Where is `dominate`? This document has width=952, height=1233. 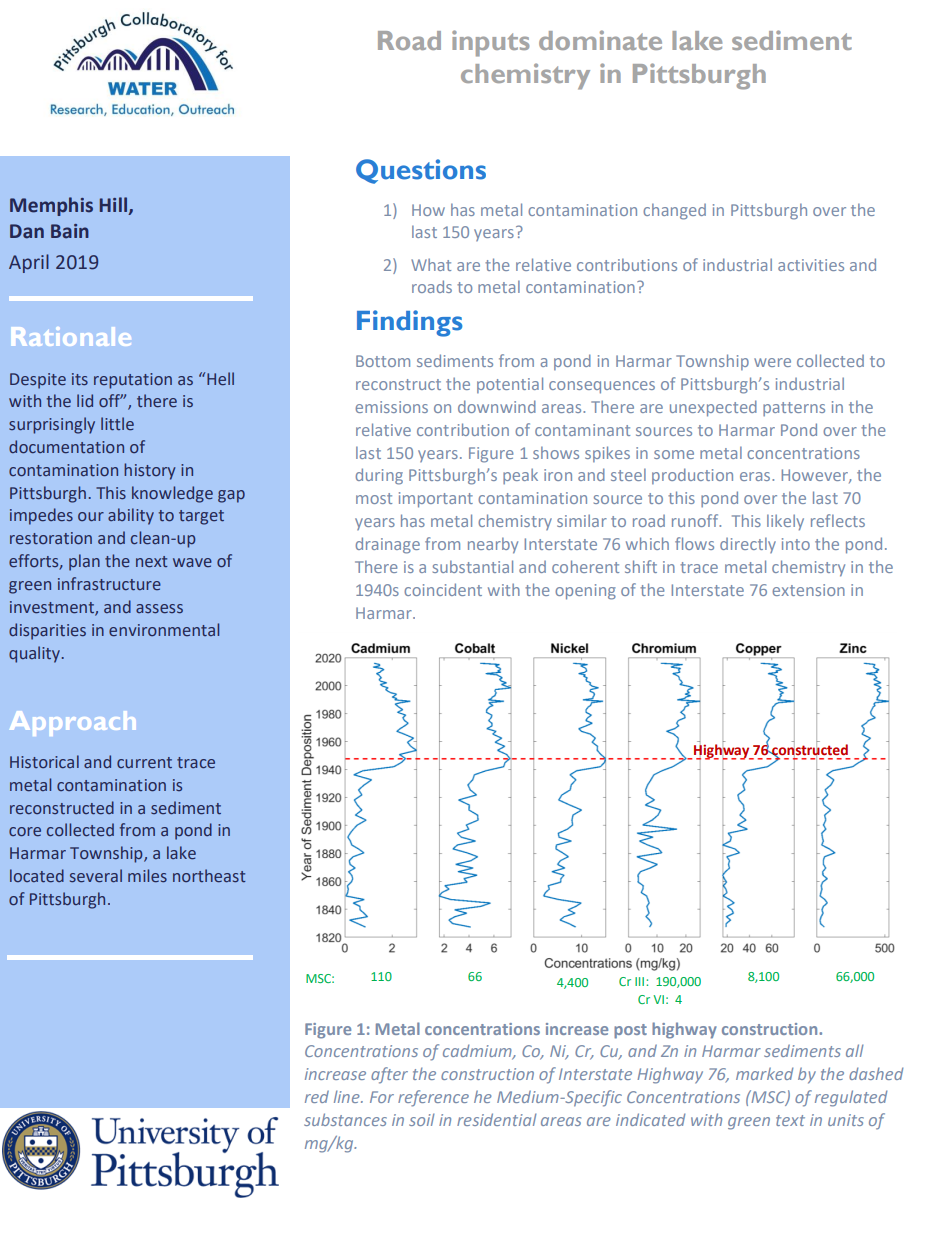
dominate is located at coordinates (600, 40).
